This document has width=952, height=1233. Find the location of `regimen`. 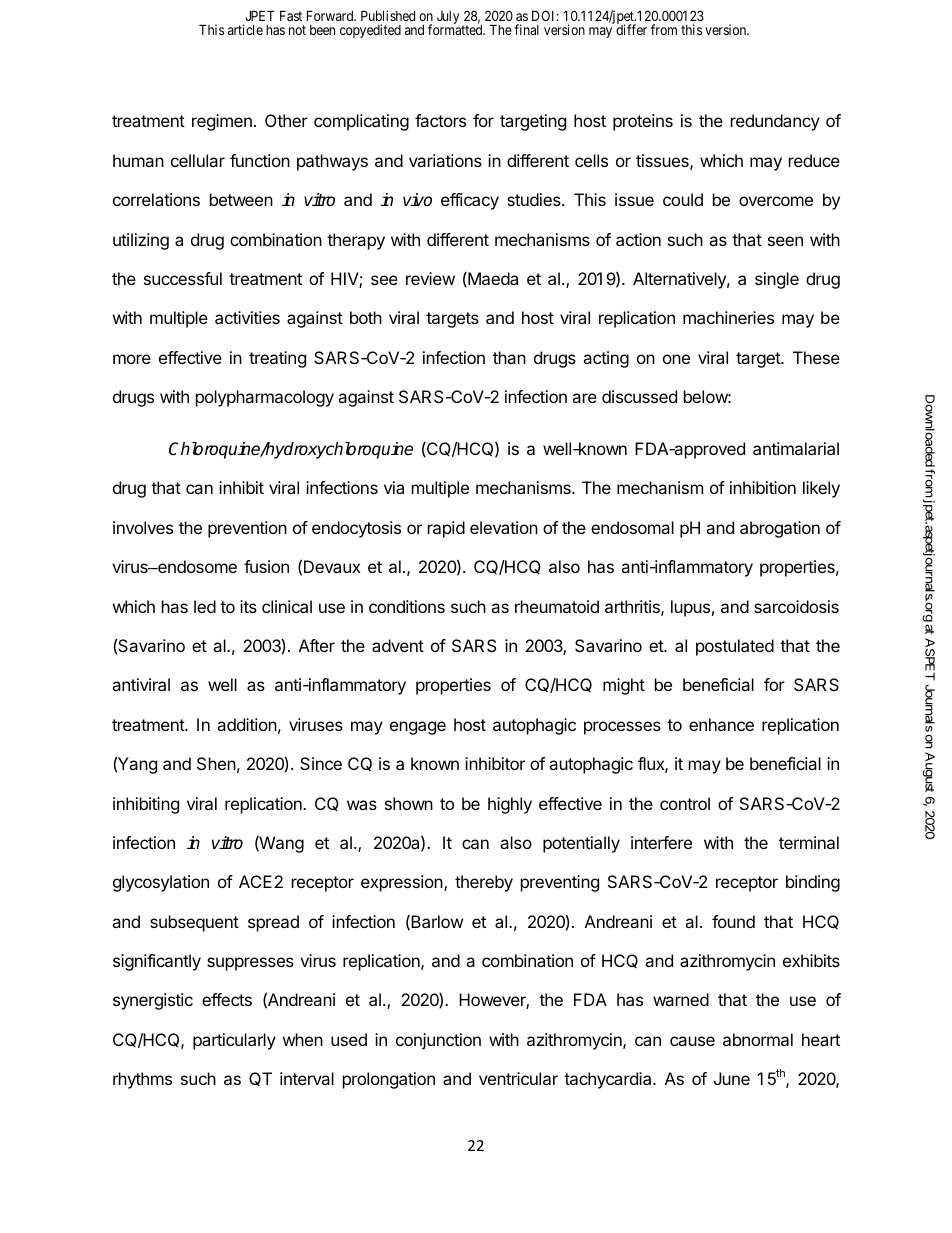

regimen is located at coordinates (222, 122).
